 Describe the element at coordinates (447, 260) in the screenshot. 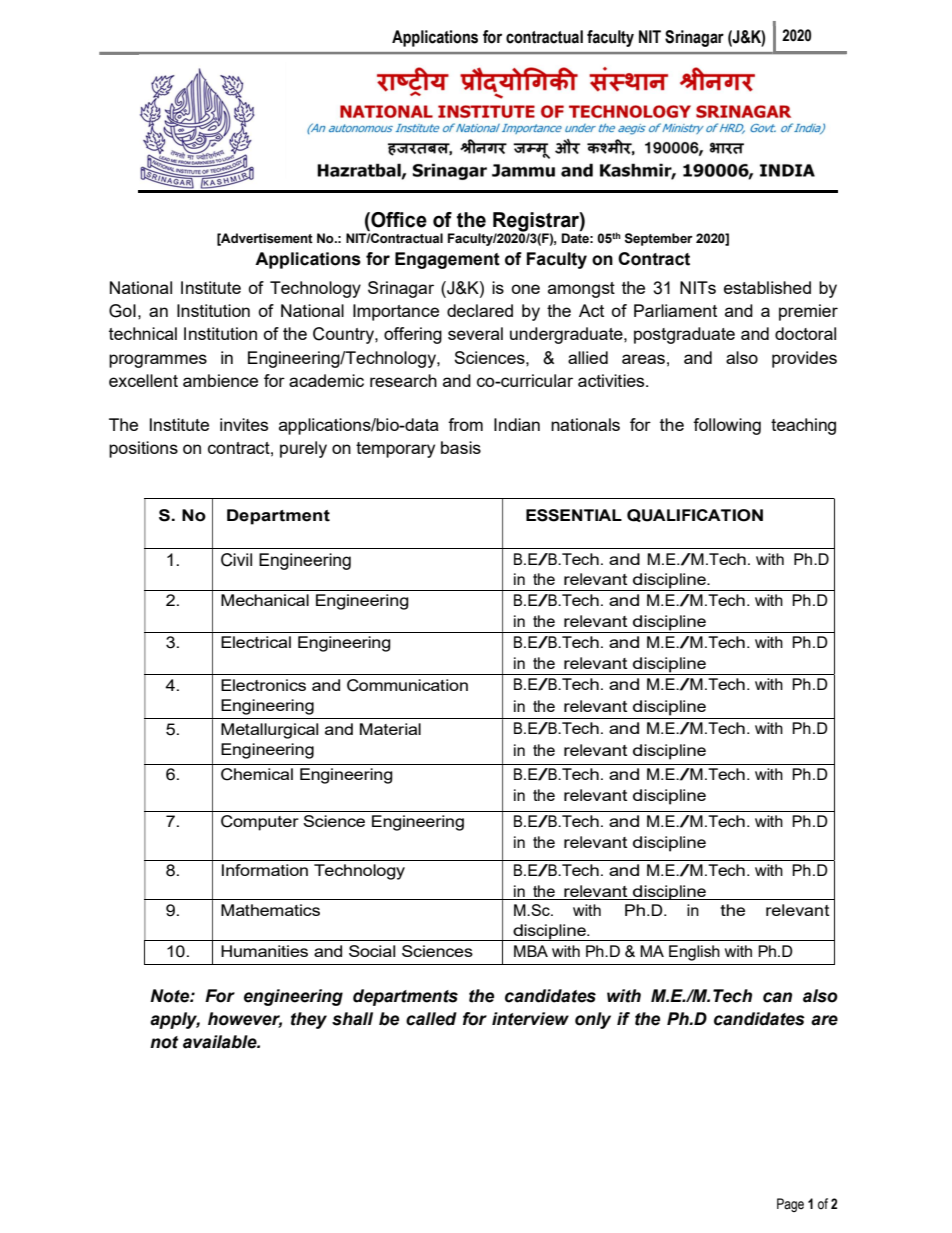

I see `Engagement` at that location.
